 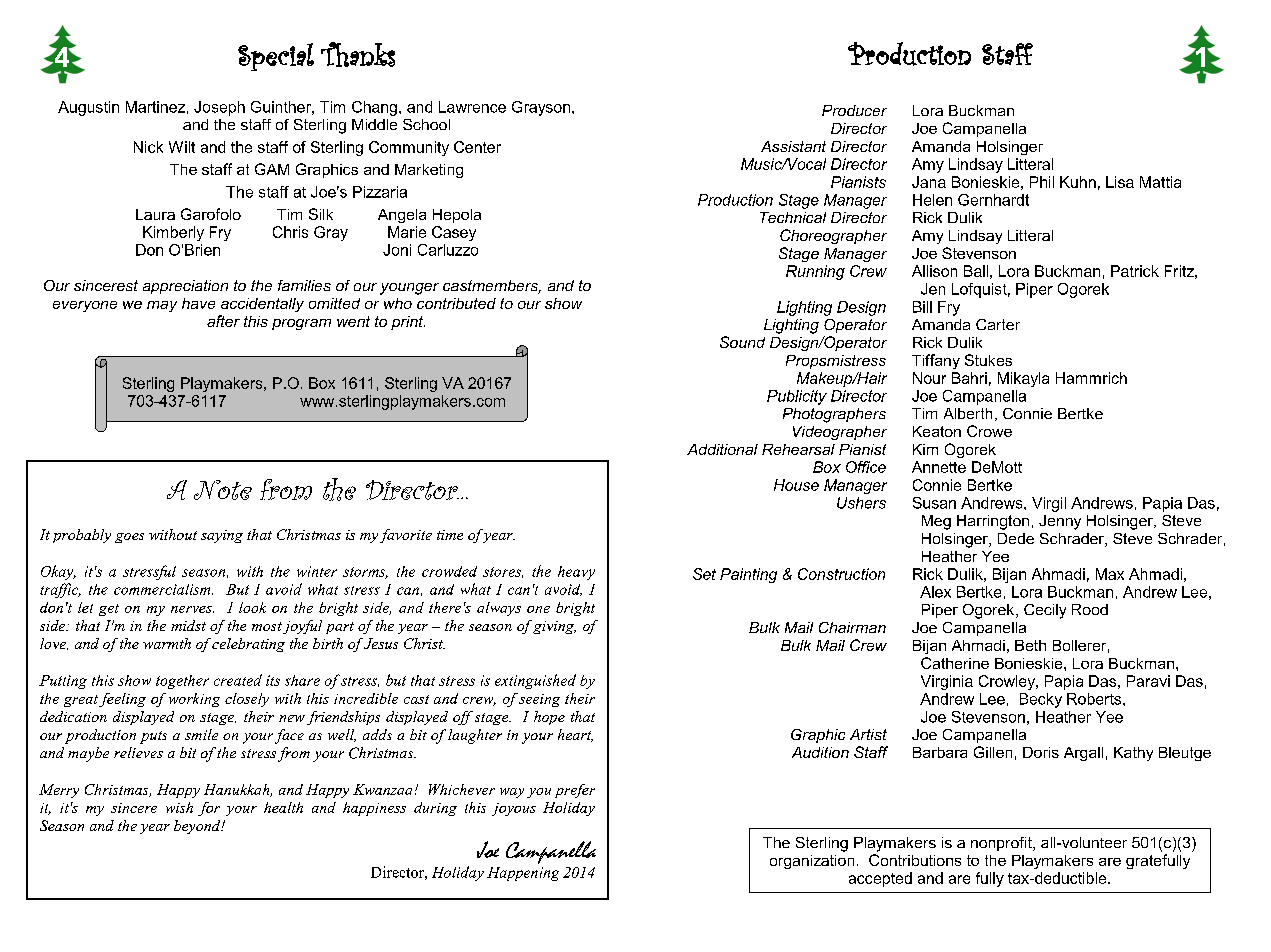 I want to click on Producer, so click(x=854, y=110).
